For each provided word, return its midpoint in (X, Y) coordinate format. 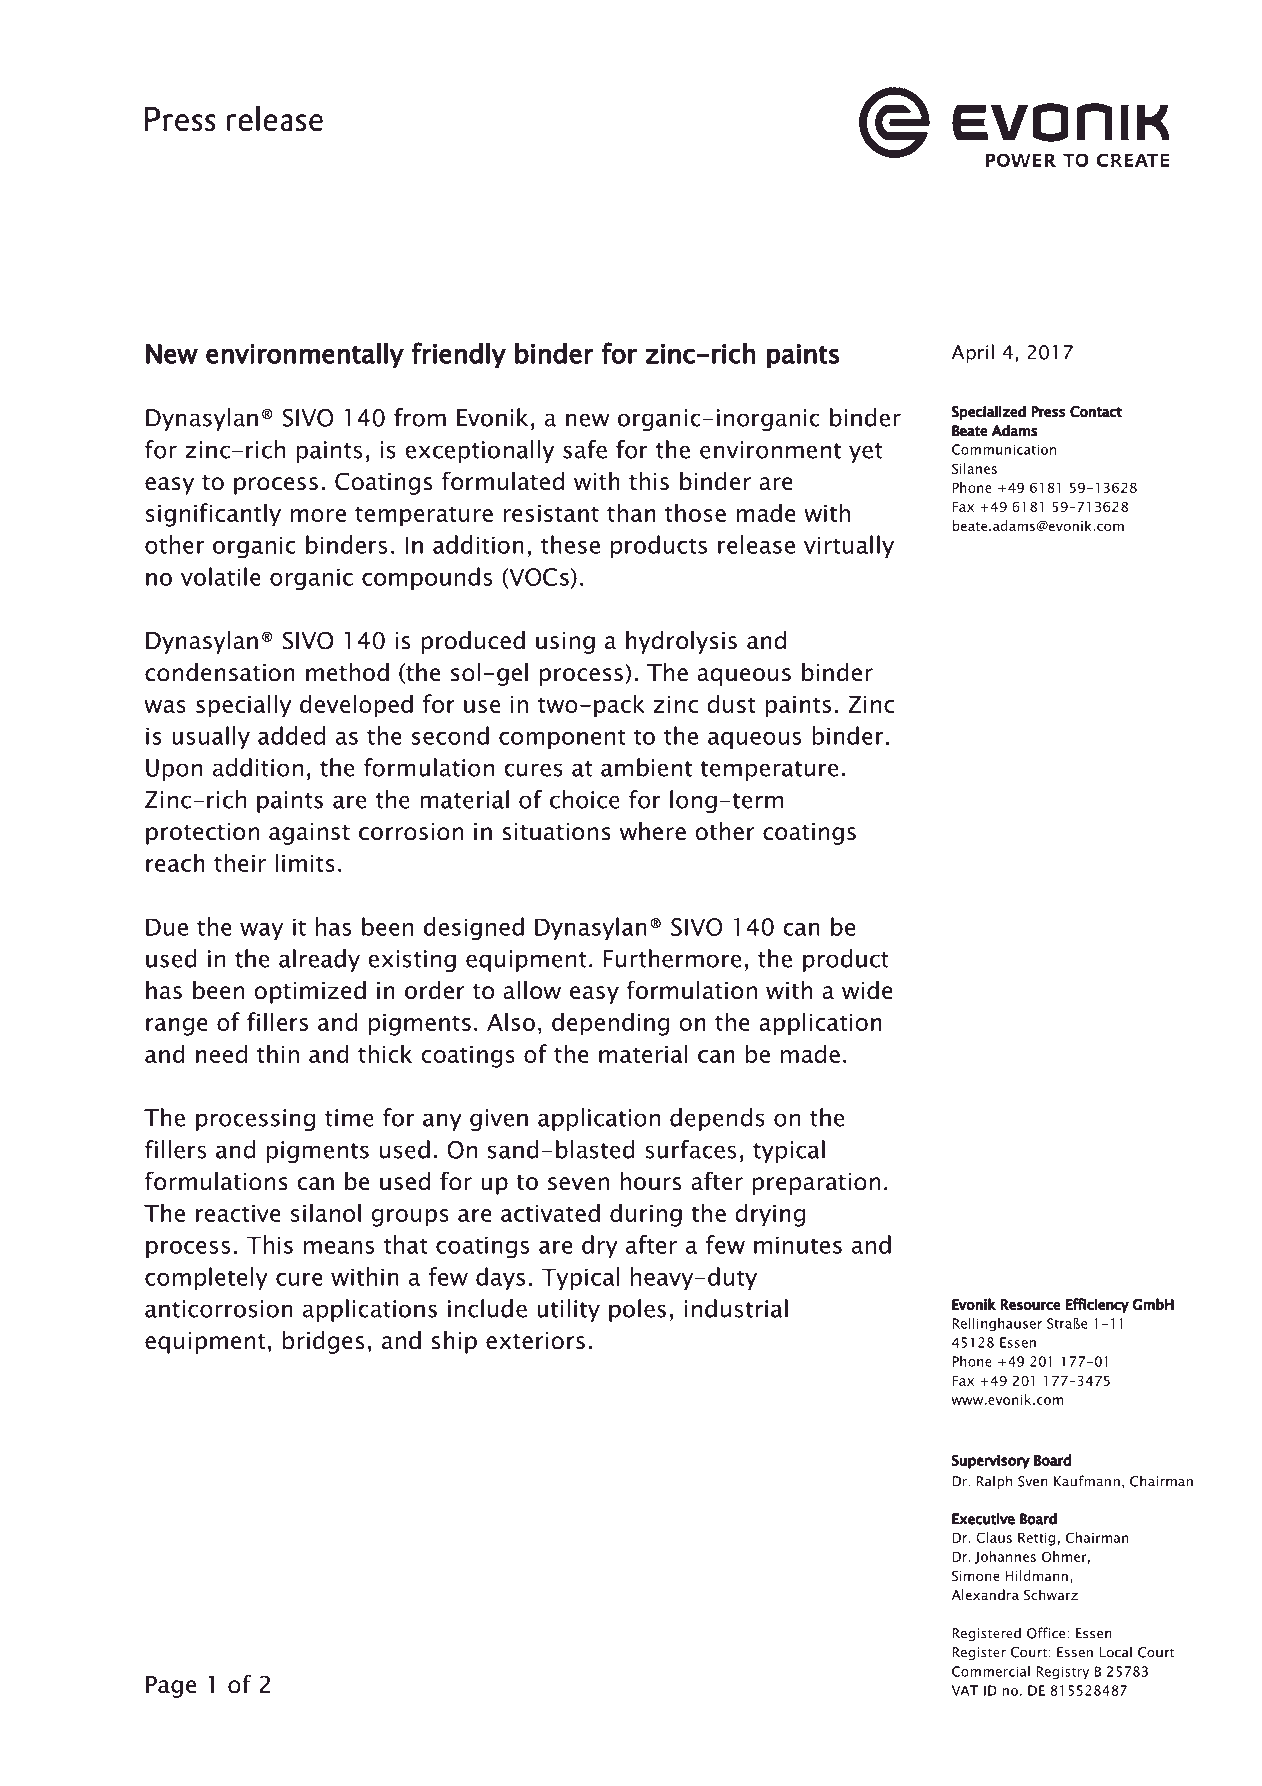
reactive (238, 1213)
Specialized (989, 412)
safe (585, 449)
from (420, 417)
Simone (976, 1576)
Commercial (991, 1671)
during (646, 1215)
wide (867, 990)
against (309, 834)
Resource (1030, 1305)
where (653, 831)
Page (171, 1687)
